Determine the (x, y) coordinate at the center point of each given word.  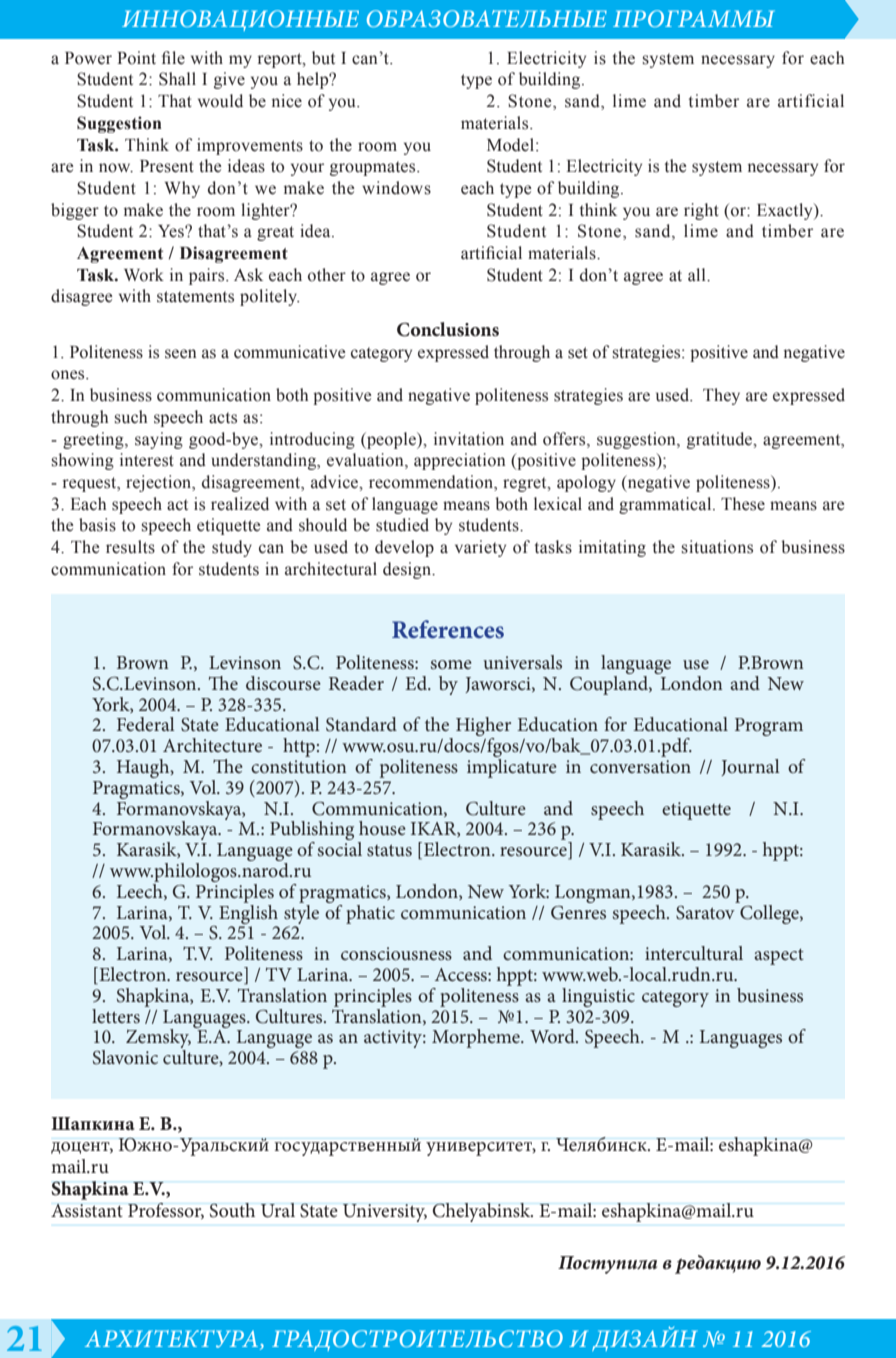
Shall (177, 79)
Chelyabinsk (483, 1212)
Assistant (87, 1211)
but (323, 58)
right (701, 211)
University (385, 1213)
